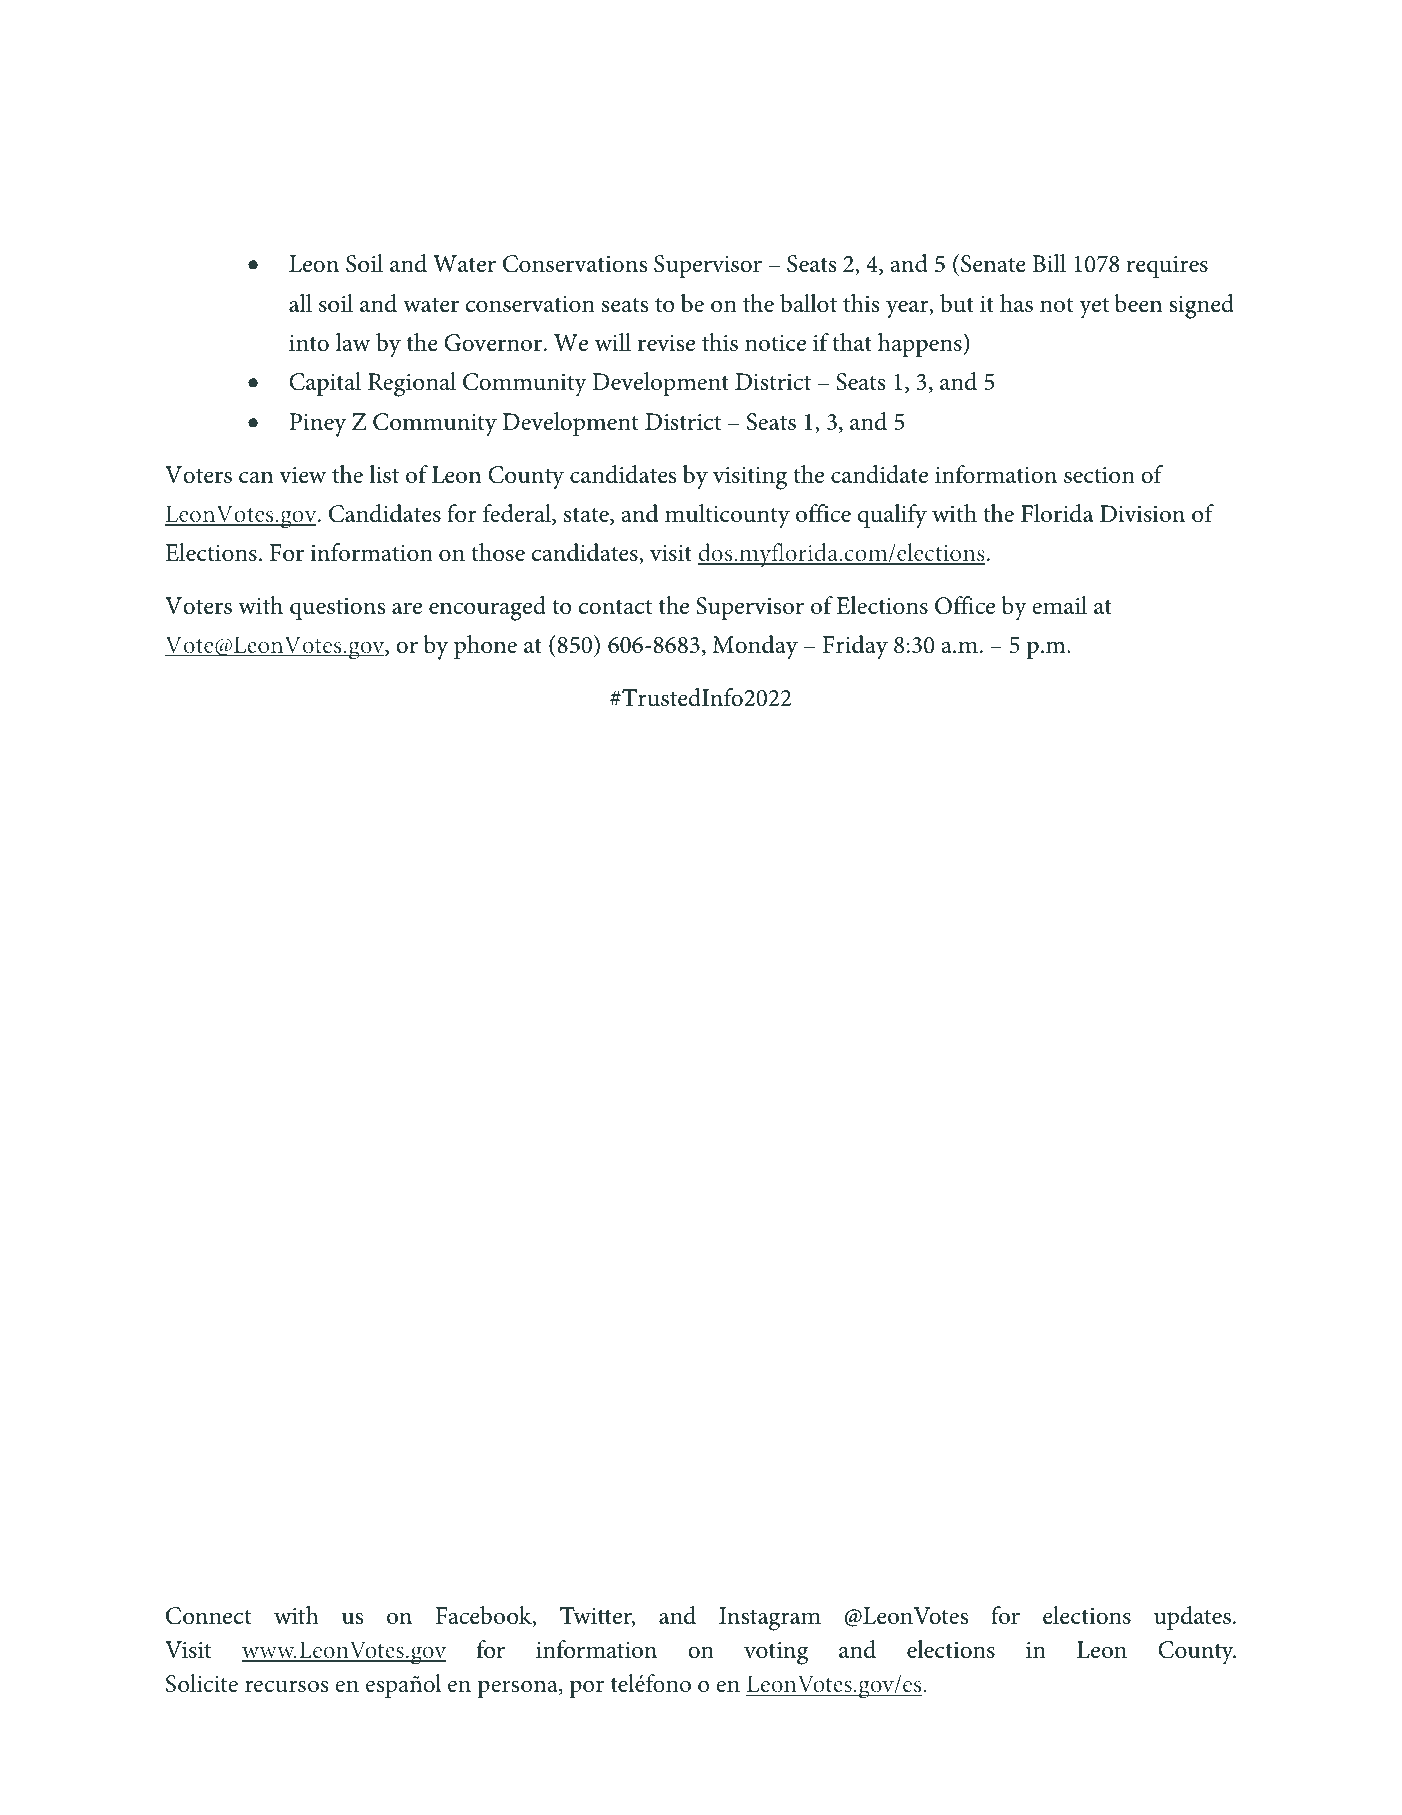  What do you see at coordinates (337, 609) in the screenshot?
I see `questions` at bounding box center [337, 609].
